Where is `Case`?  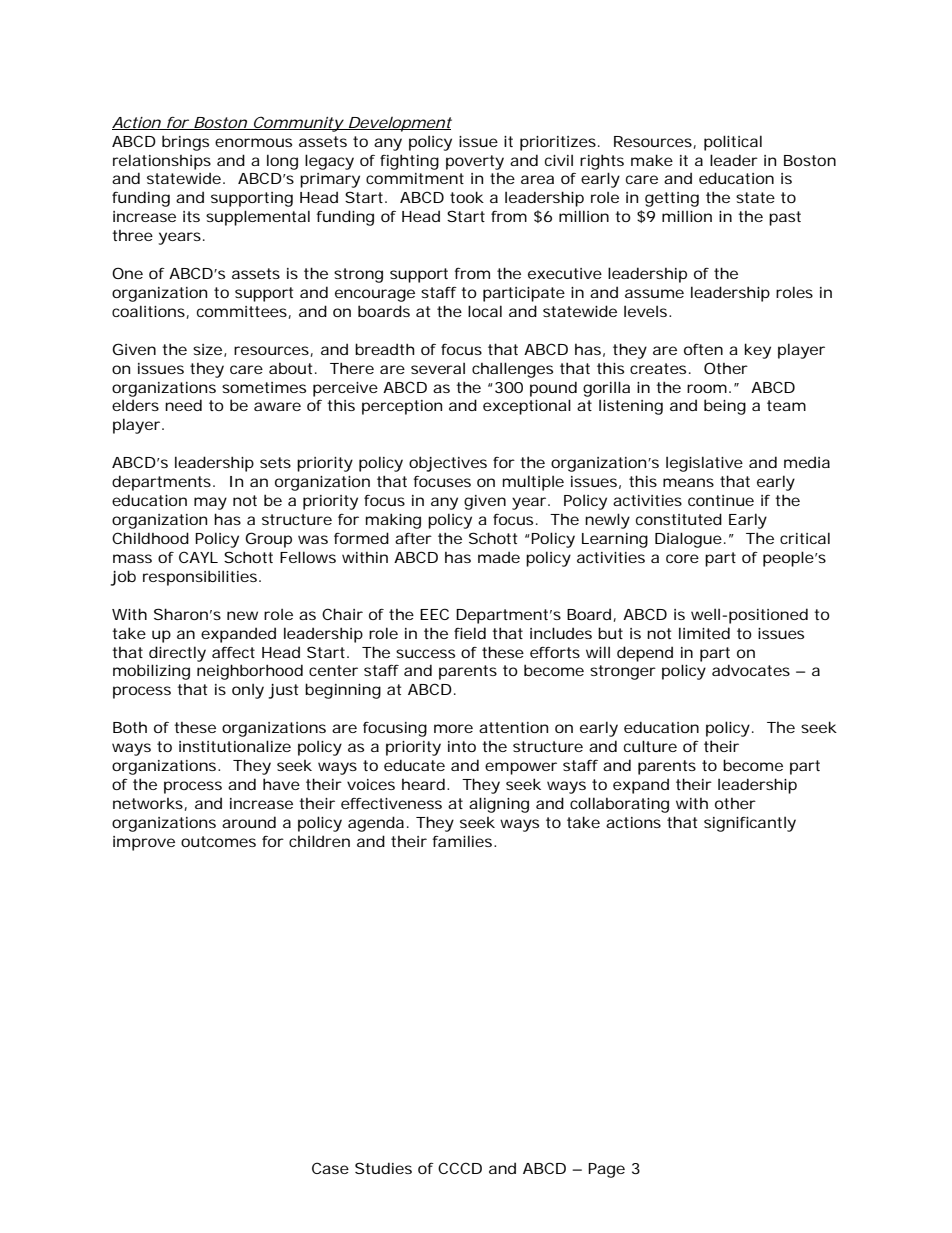 Case is located at coordinates (330, 1168).
